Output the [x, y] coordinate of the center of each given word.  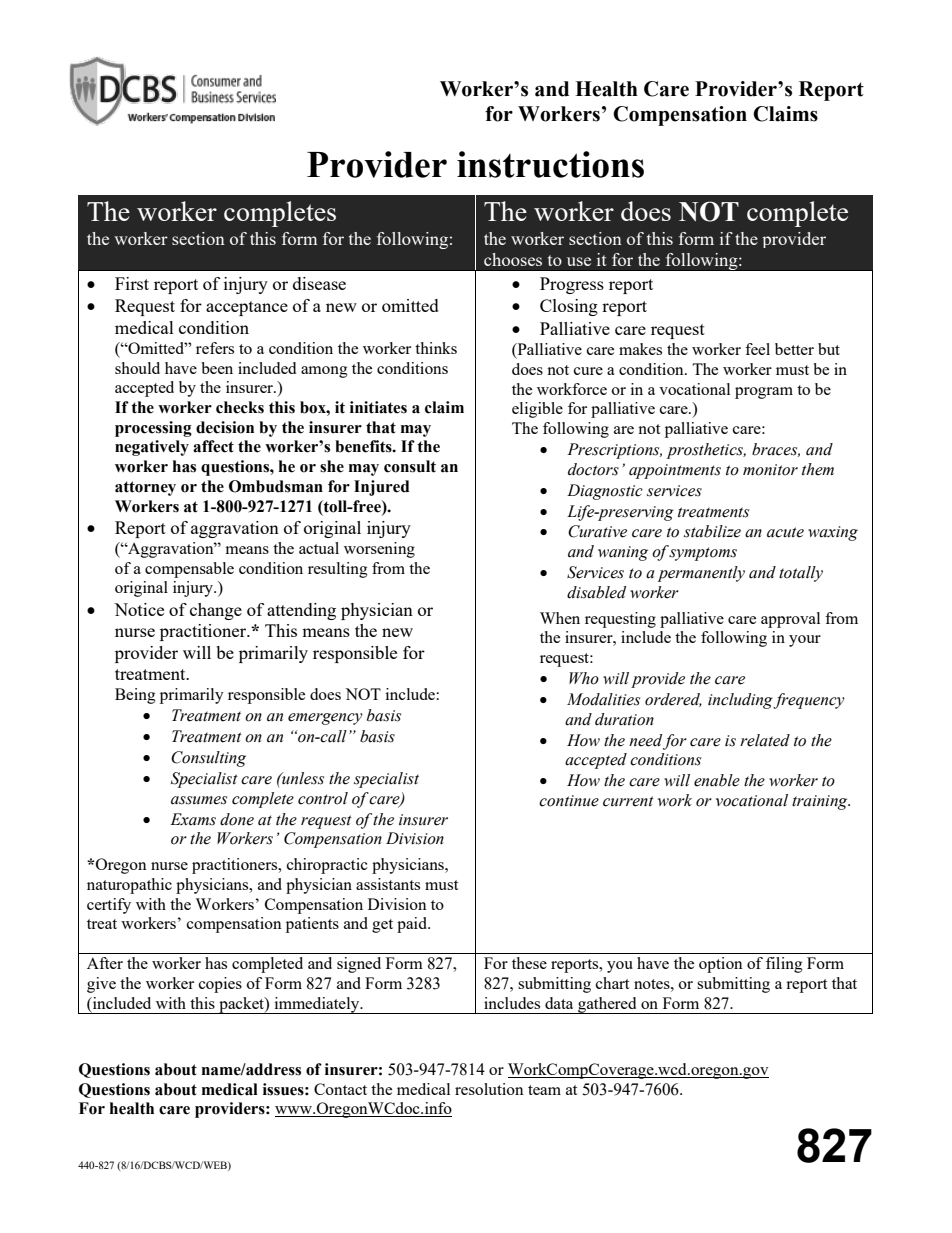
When [560, 618]
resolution [489, 1089]
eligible [537, 410]
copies [220, 985]
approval [790, 620]
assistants [388, 884]
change [216, 611]
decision [225, 427]
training [821, 802]
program [764, 393]
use [579, 261]
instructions [550, 164]
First [132, 283]
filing [784, 965]
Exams [193, 819]
